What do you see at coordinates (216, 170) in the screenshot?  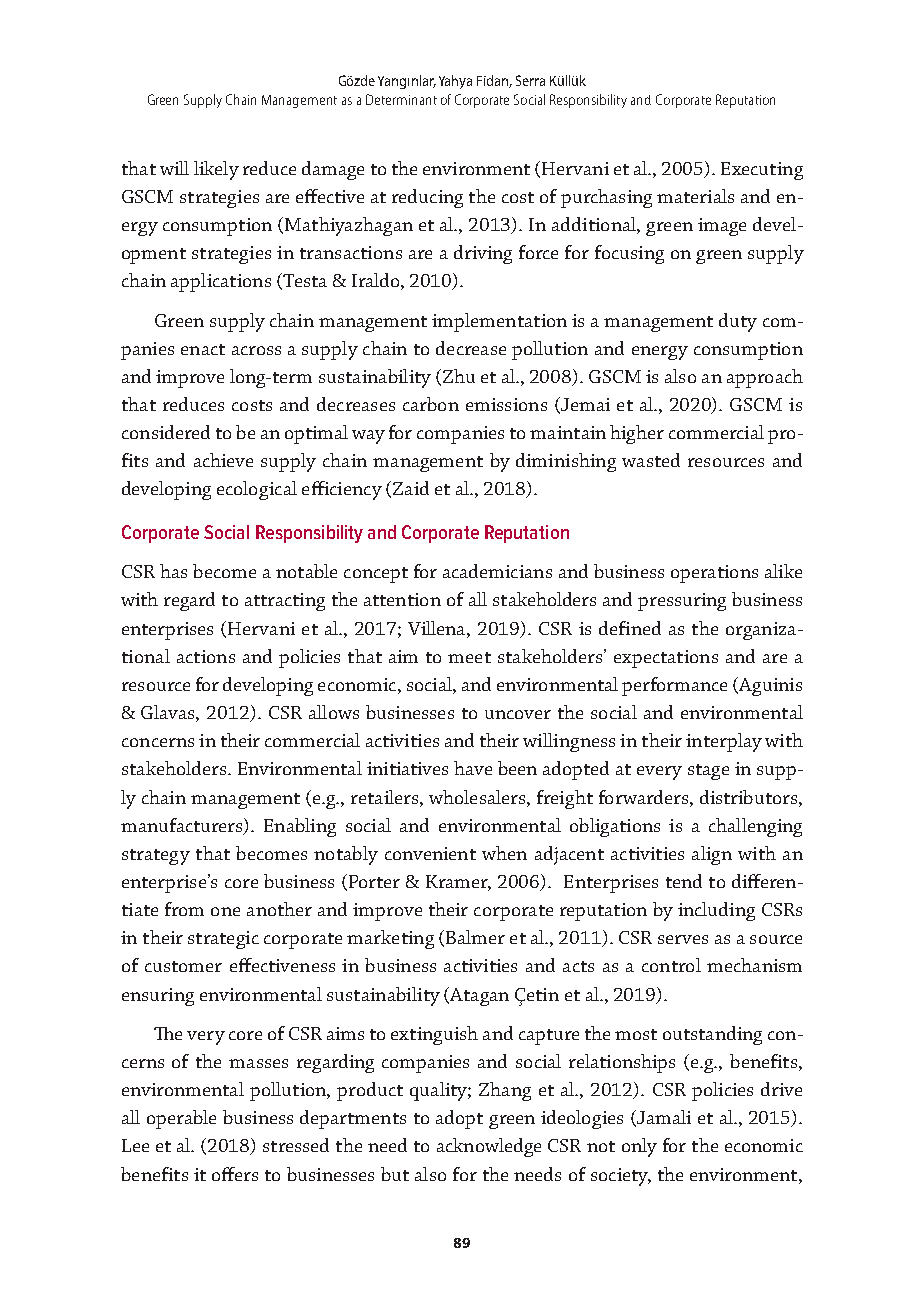 I see `likely` at bounding box center [216, 170].
